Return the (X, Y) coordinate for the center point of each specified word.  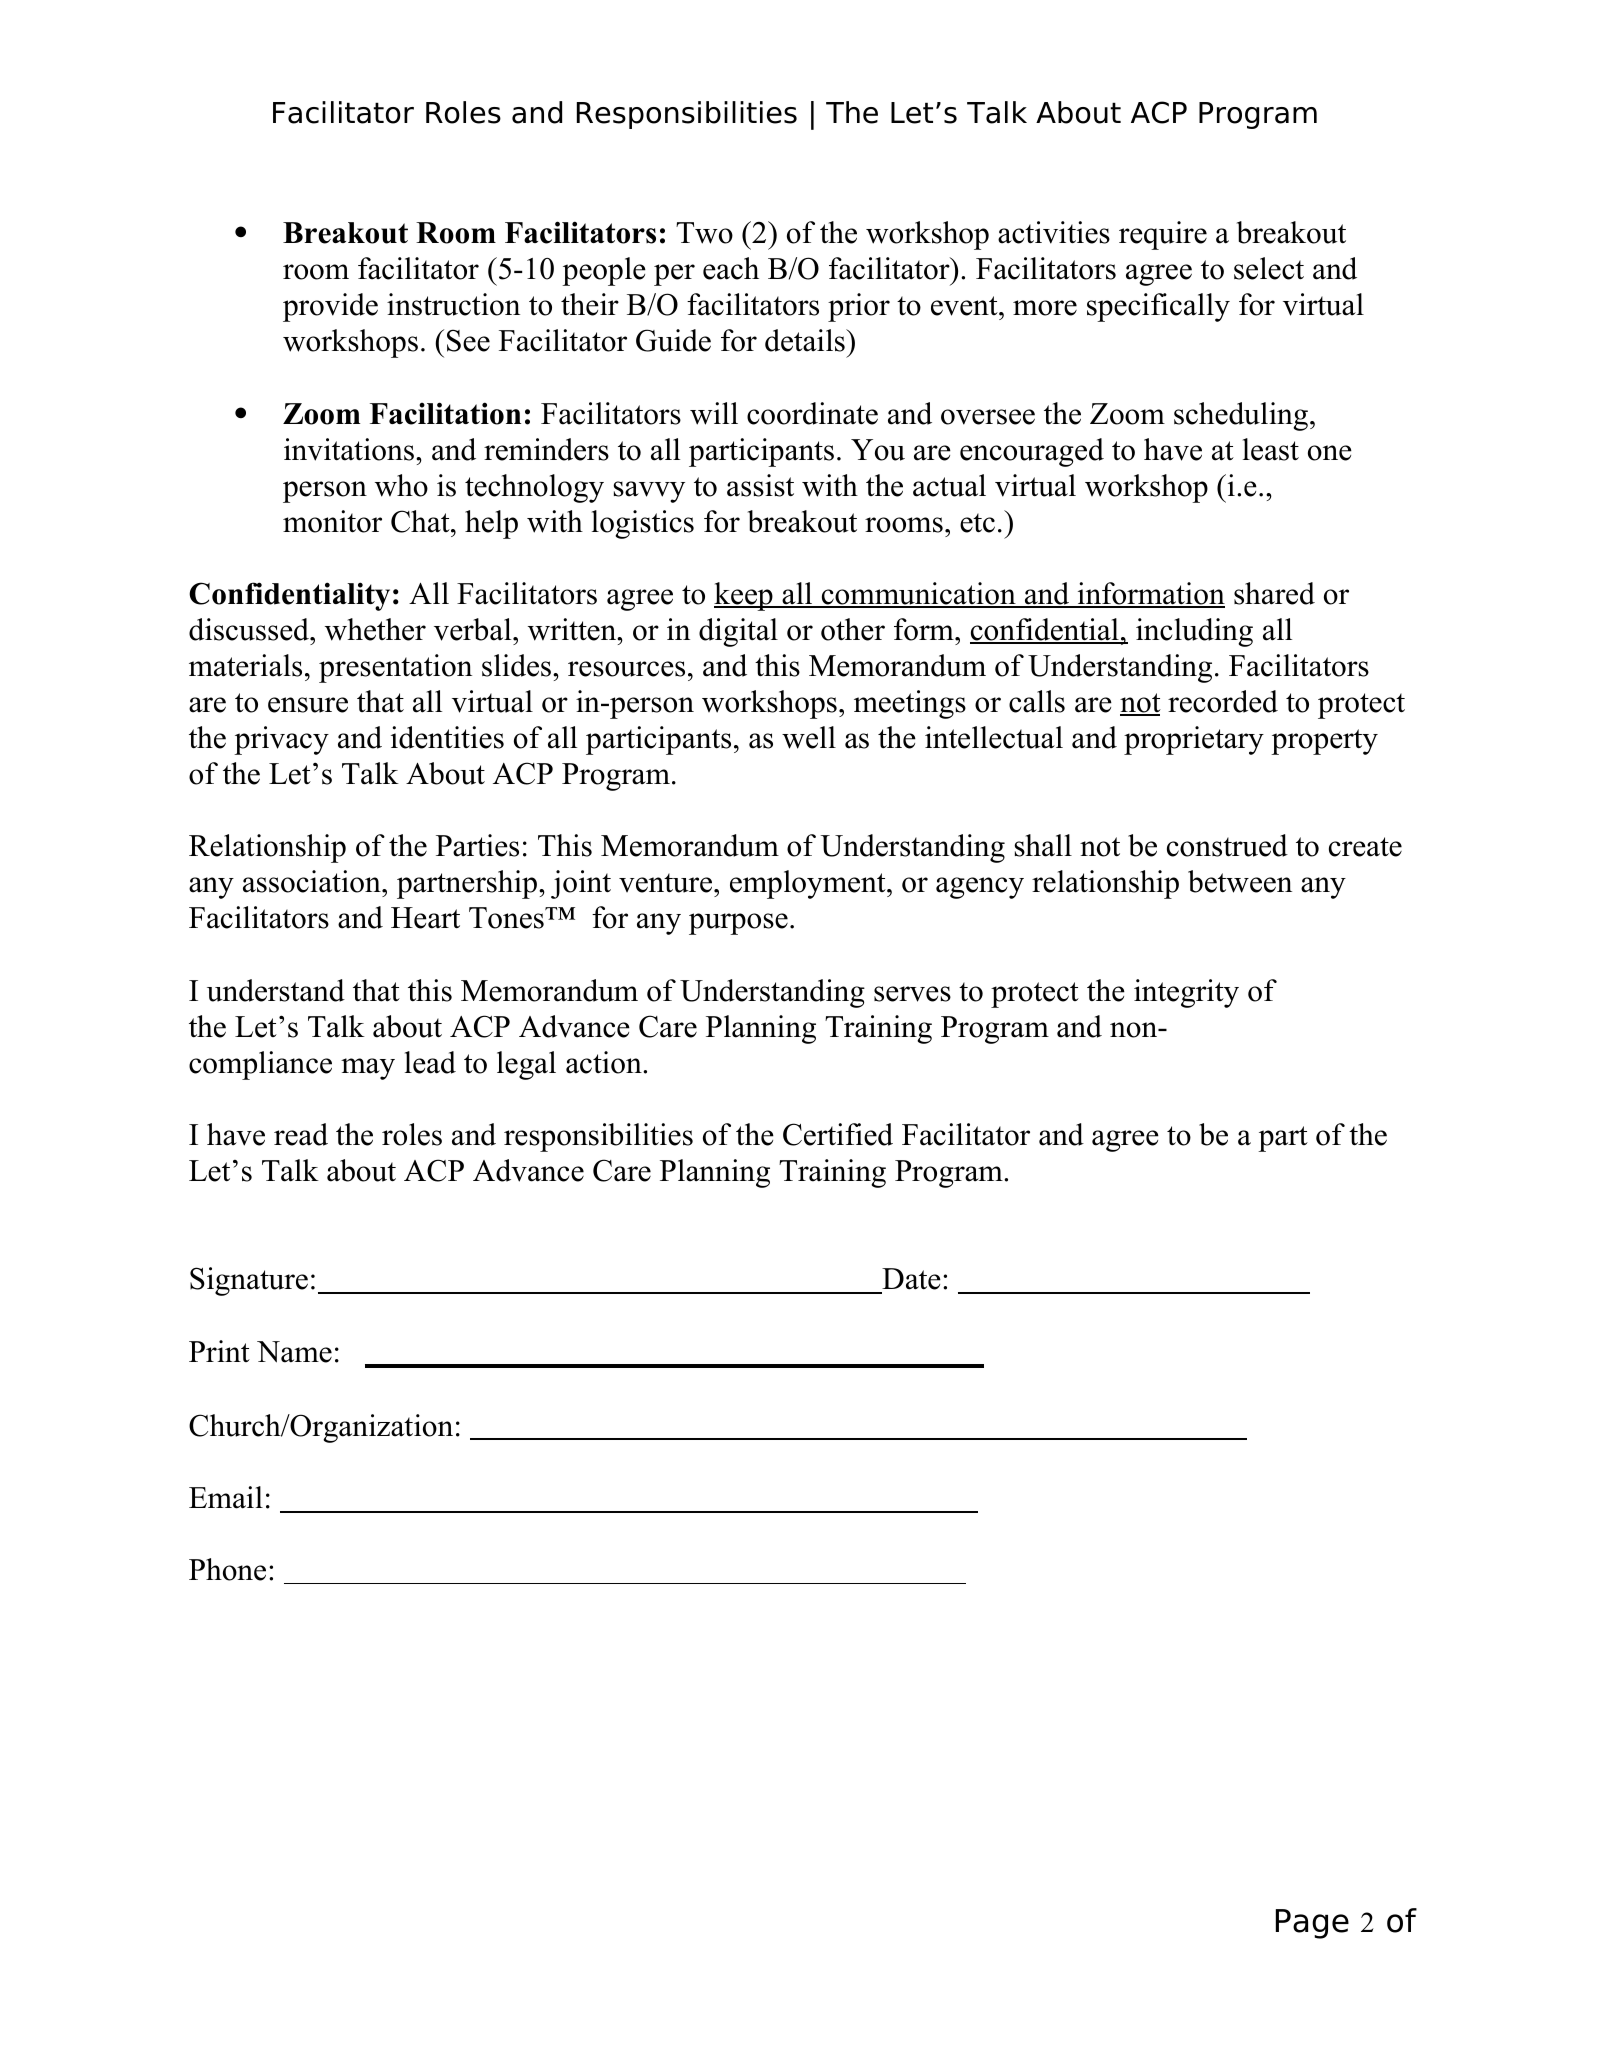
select (1269, 268)
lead (430, 1062)
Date (910, 1280)
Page (1312, 1924)
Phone (227, 1569)
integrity (1186, 993)
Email (226, 1497)
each (731, 268)
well (809, 737)
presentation (395, 668)
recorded (1223, 701)
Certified (838, 1134)
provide (330, 307)
